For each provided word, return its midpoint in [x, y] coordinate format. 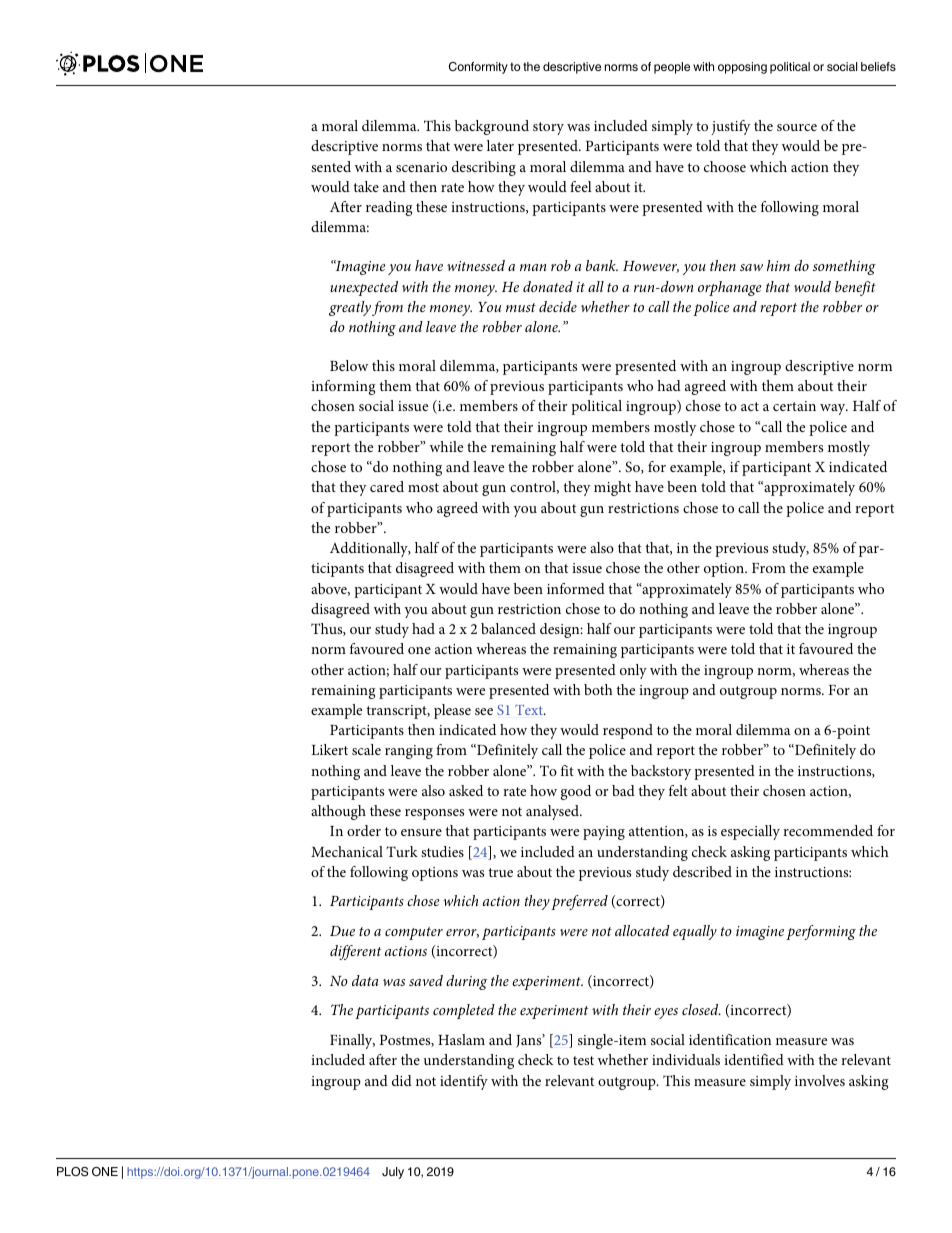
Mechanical [347, 851]
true [500, 872]
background [492, 127]
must [521, 307]
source [797, 127]
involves [820, 1080]
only [633, 671]
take [366, 186]
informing [343, 387]
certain [794, 406]
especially [750, 832]
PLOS [72, 1172]
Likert [329, 749]
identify [464, 1082]
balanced [508, 628]
